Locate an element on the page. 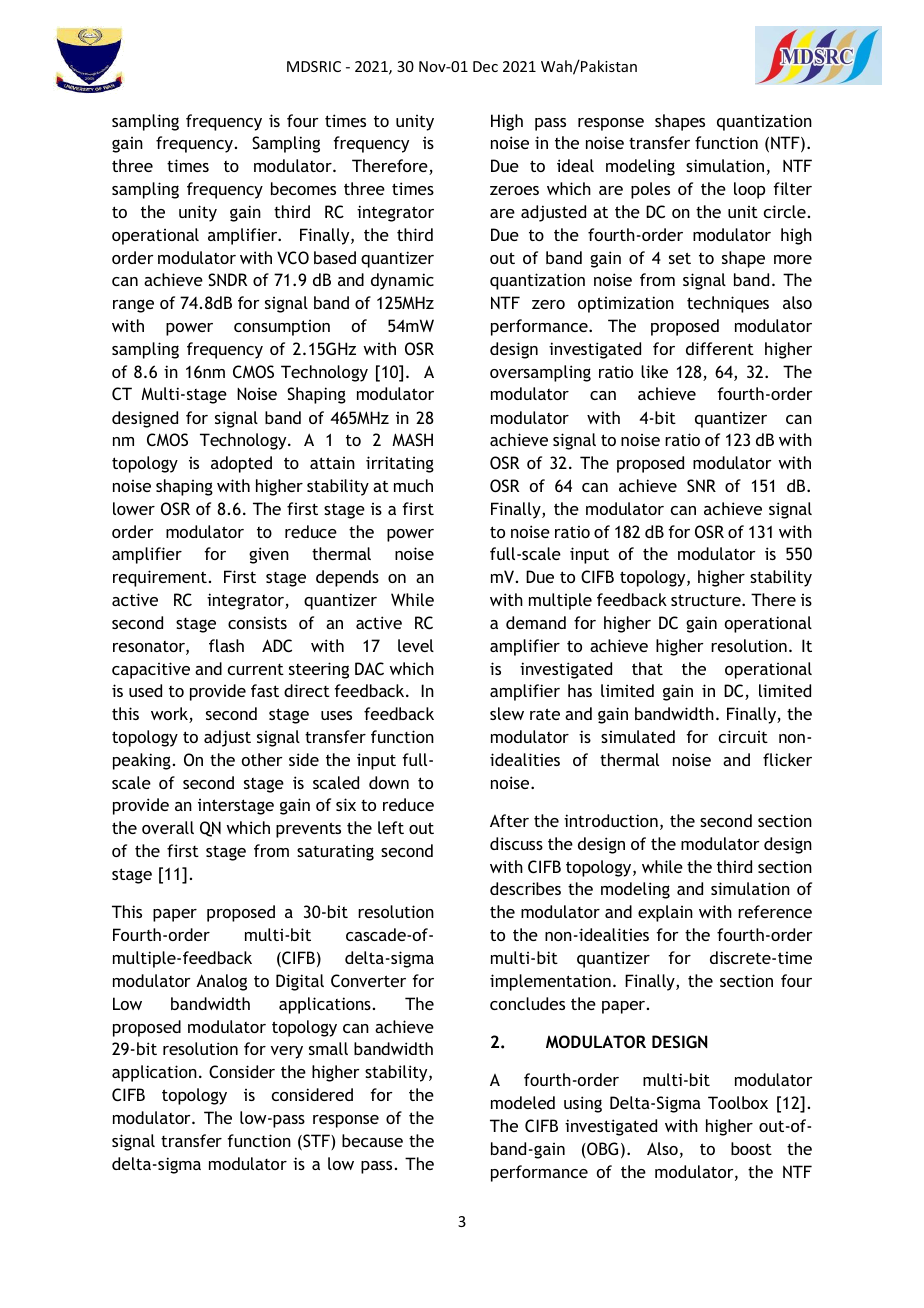 Image resolution: width=924 pixels, height=1308 pixels. modeled is located at coordinates (523, 1102).
